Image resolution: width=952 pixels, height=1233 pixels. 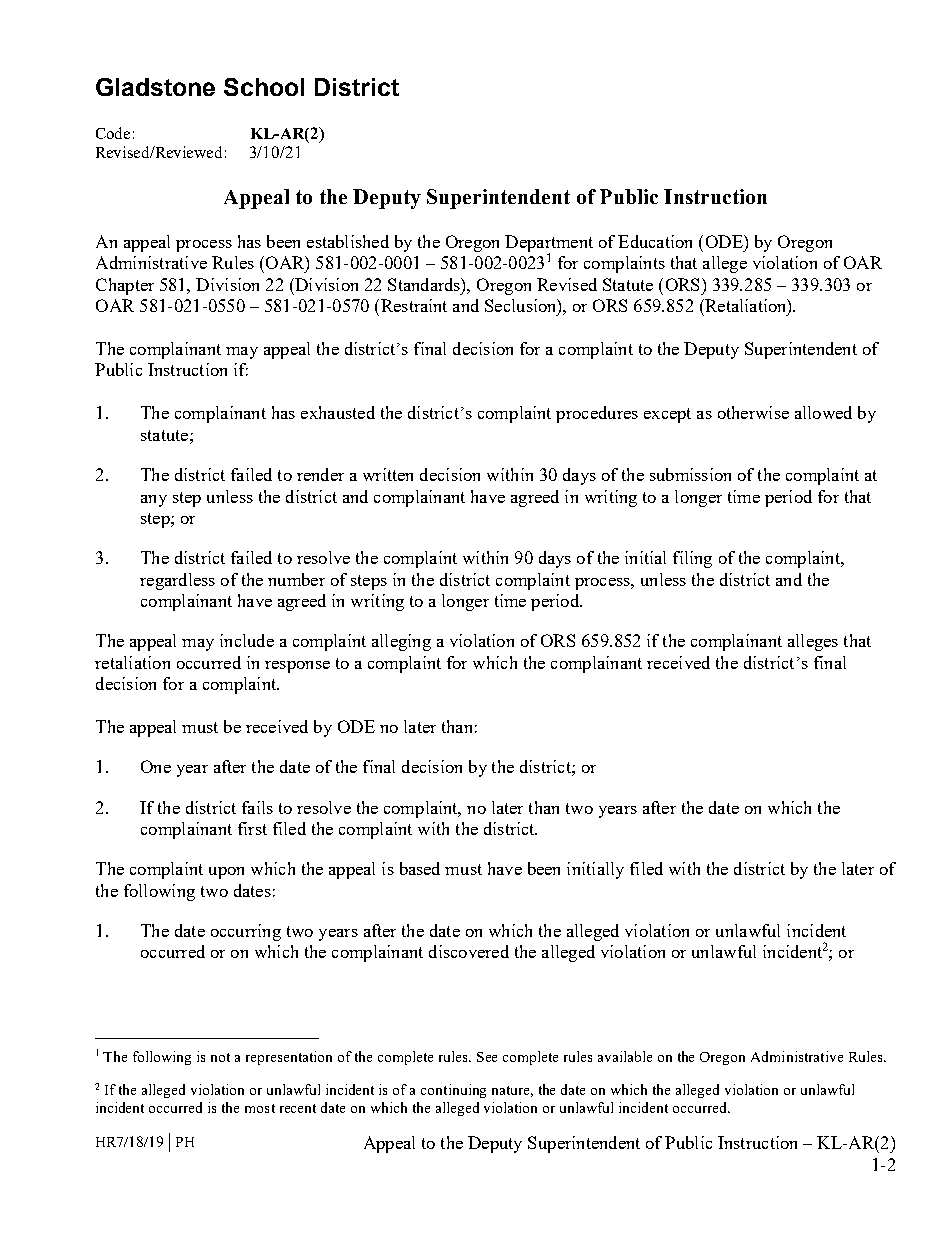 I want to click on regardless, so click(x=177, y=581).
